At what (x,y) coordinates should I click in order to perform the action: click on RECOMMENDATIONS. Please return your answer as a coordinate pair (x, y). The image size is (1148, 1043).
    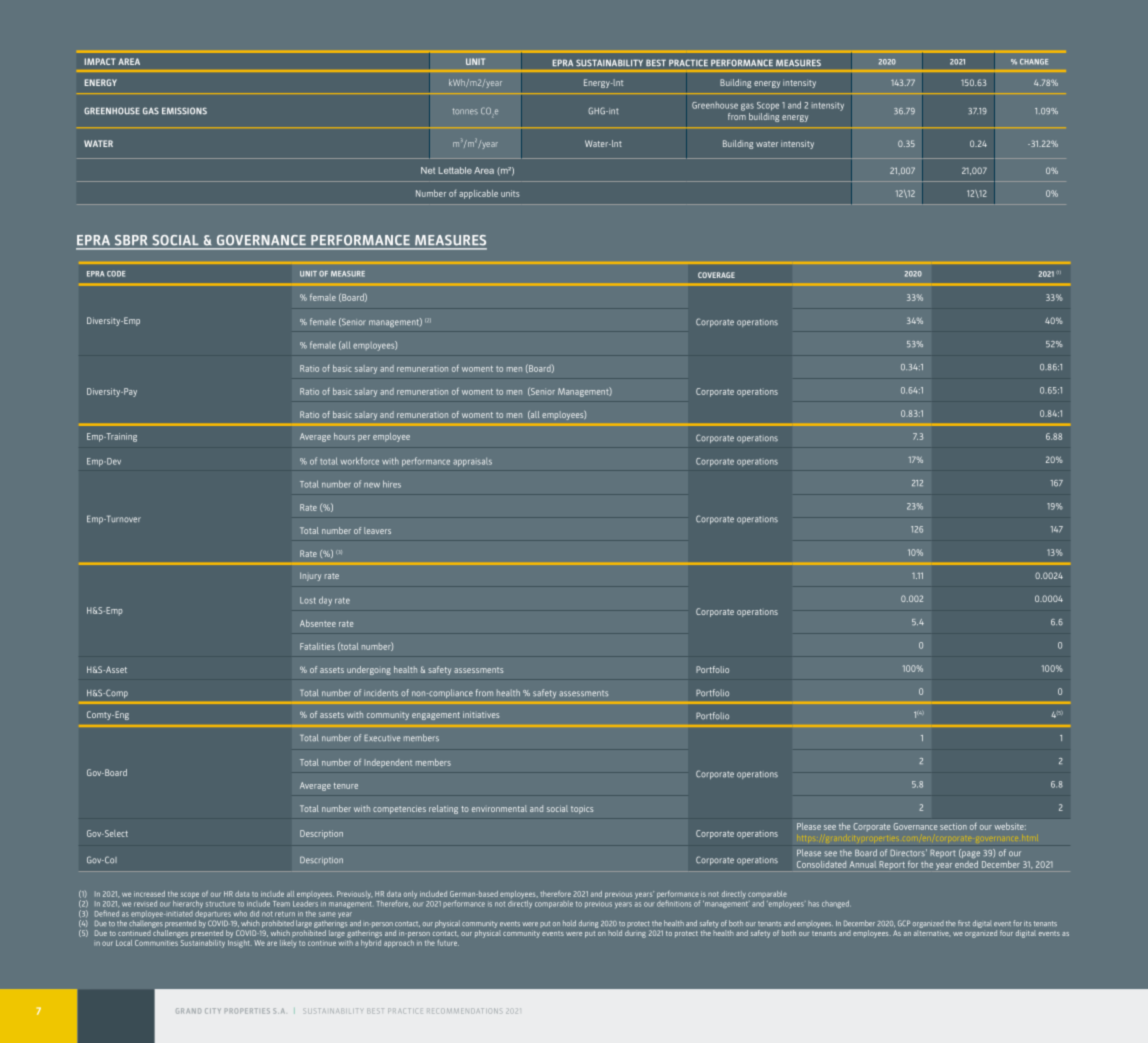
    Looking at the image, I should click on (464, 1011).
